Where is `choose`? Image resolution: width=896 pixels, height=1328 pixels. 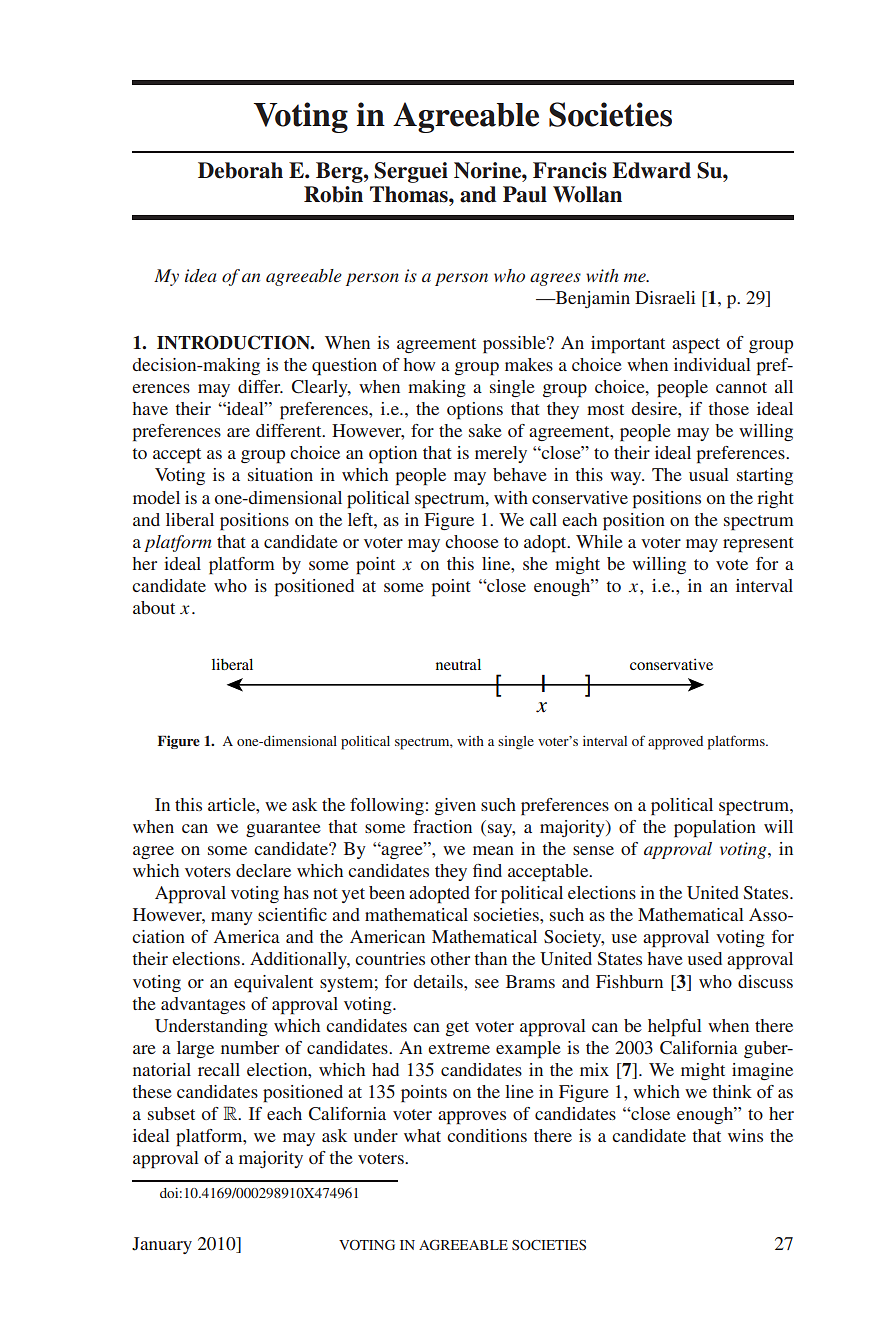
choose is located at coordinates (472, 541).
